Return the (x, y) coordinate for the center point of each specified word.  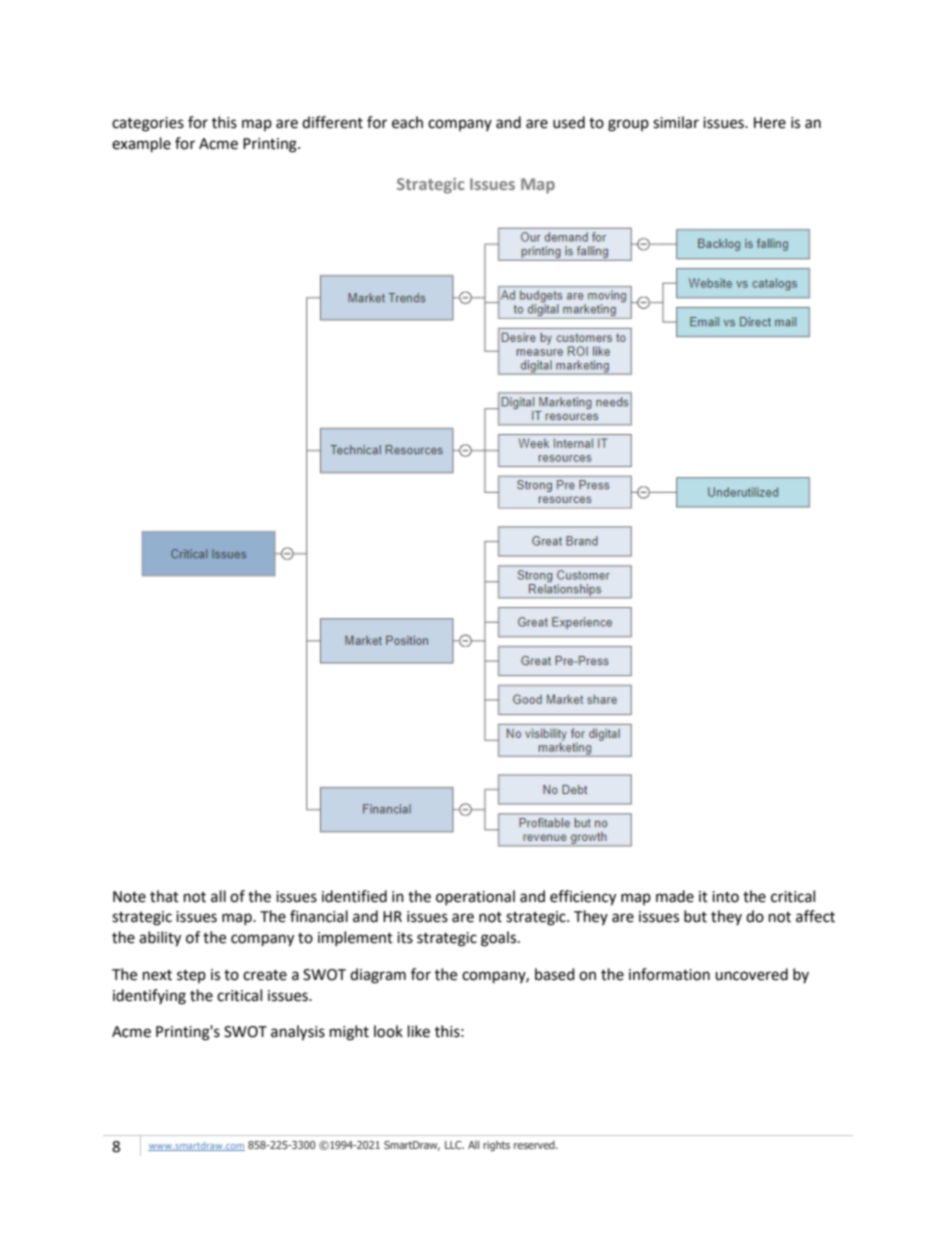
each (407, 122)
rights (496, 1146)
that (164, 896)
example (141, 145)
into (725, 897)
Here (770, 123)
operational (475, 897)
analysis (298, 1033)
